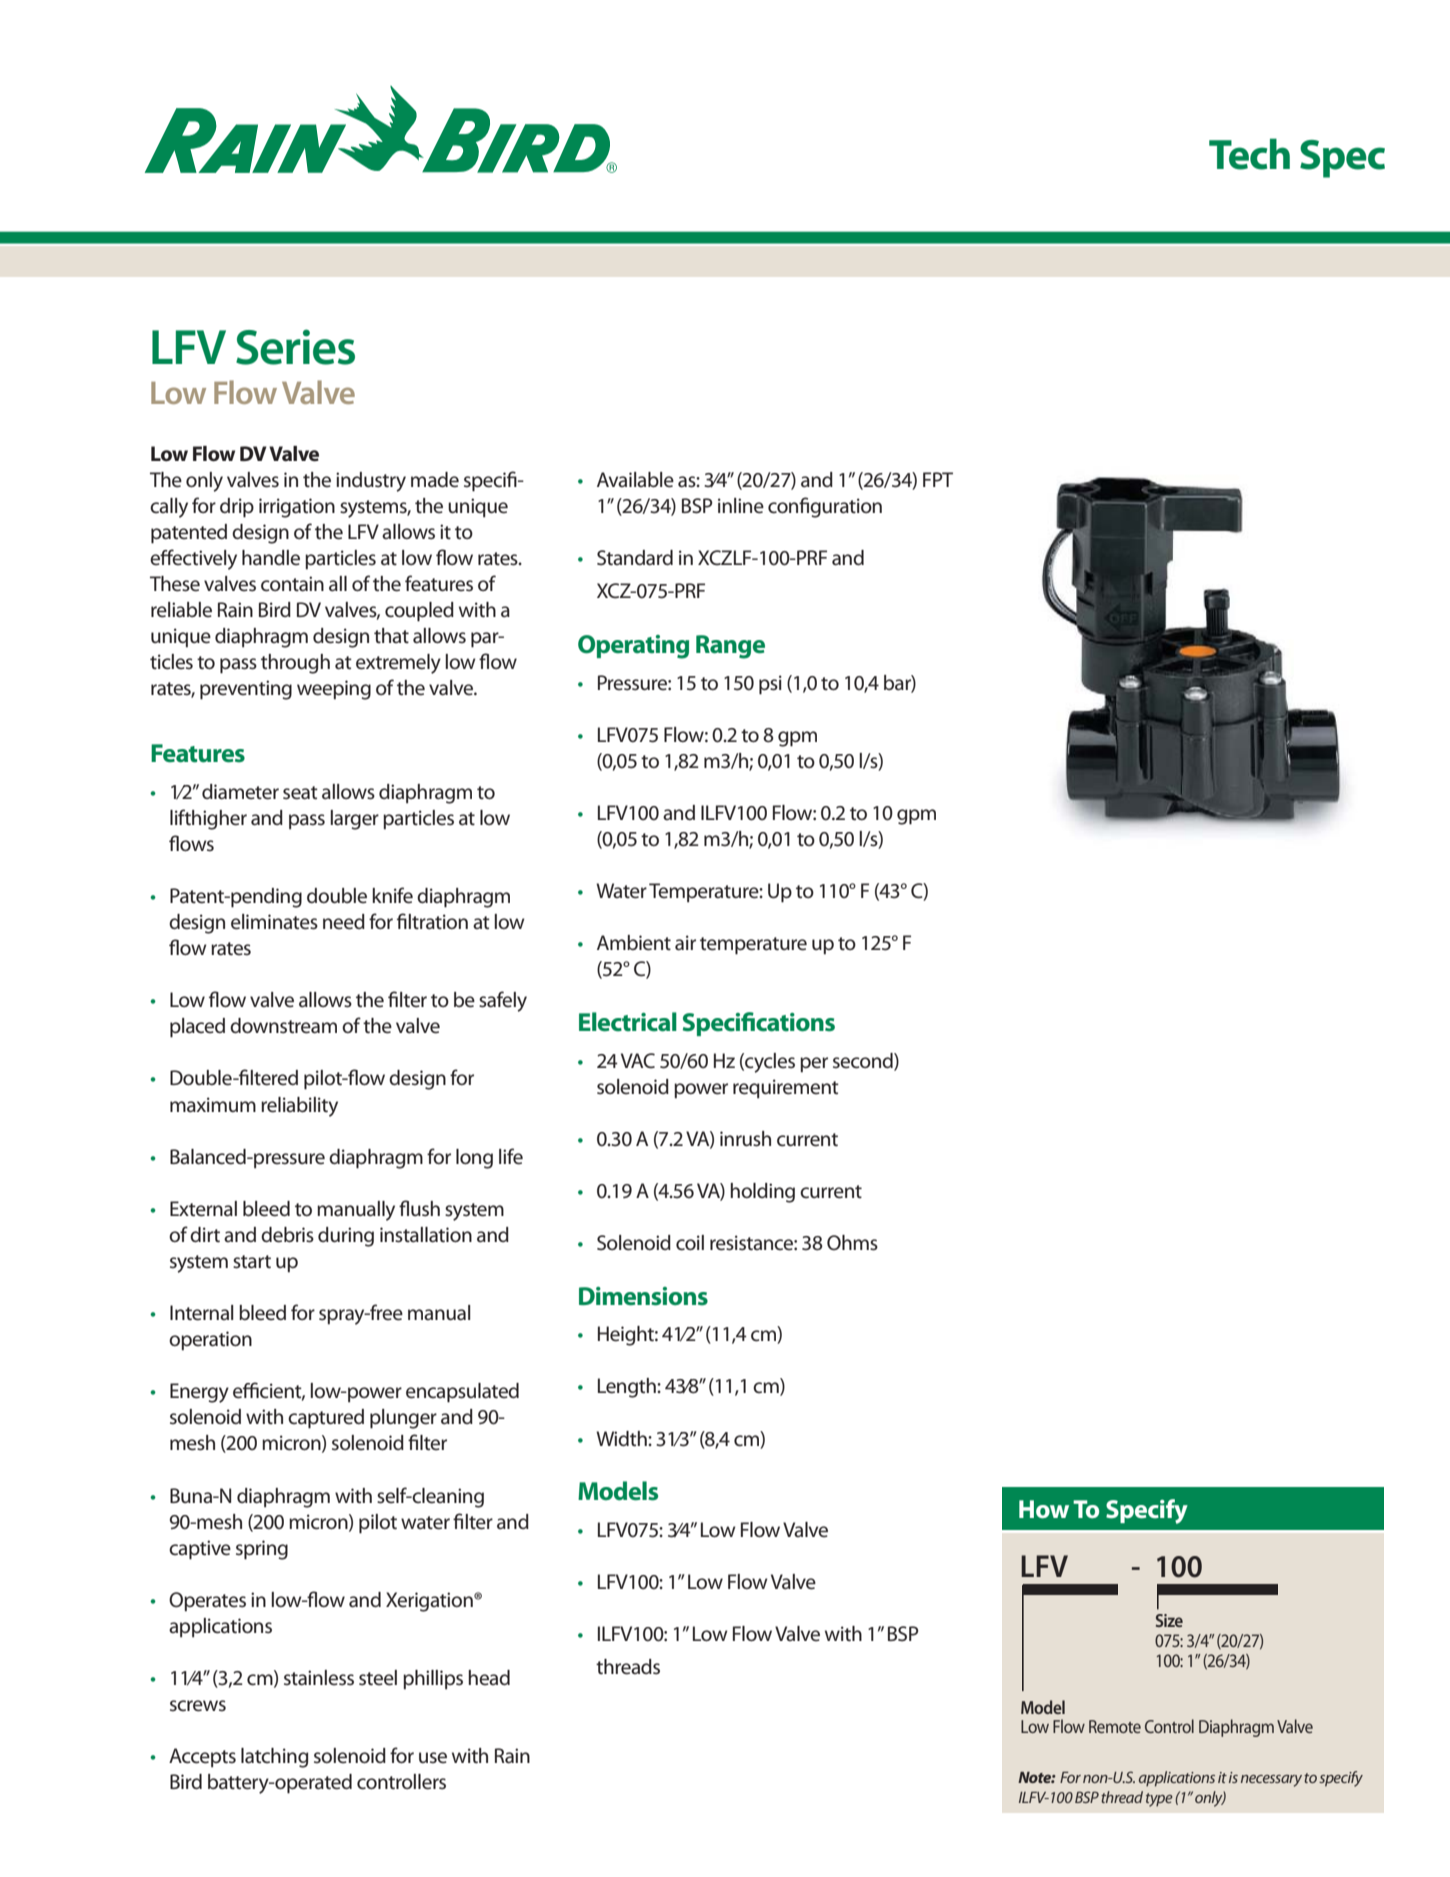 Image resolution: width=1450 pixels, height=1877 pixels. I want to click on Tech, so click(1249, 154).
